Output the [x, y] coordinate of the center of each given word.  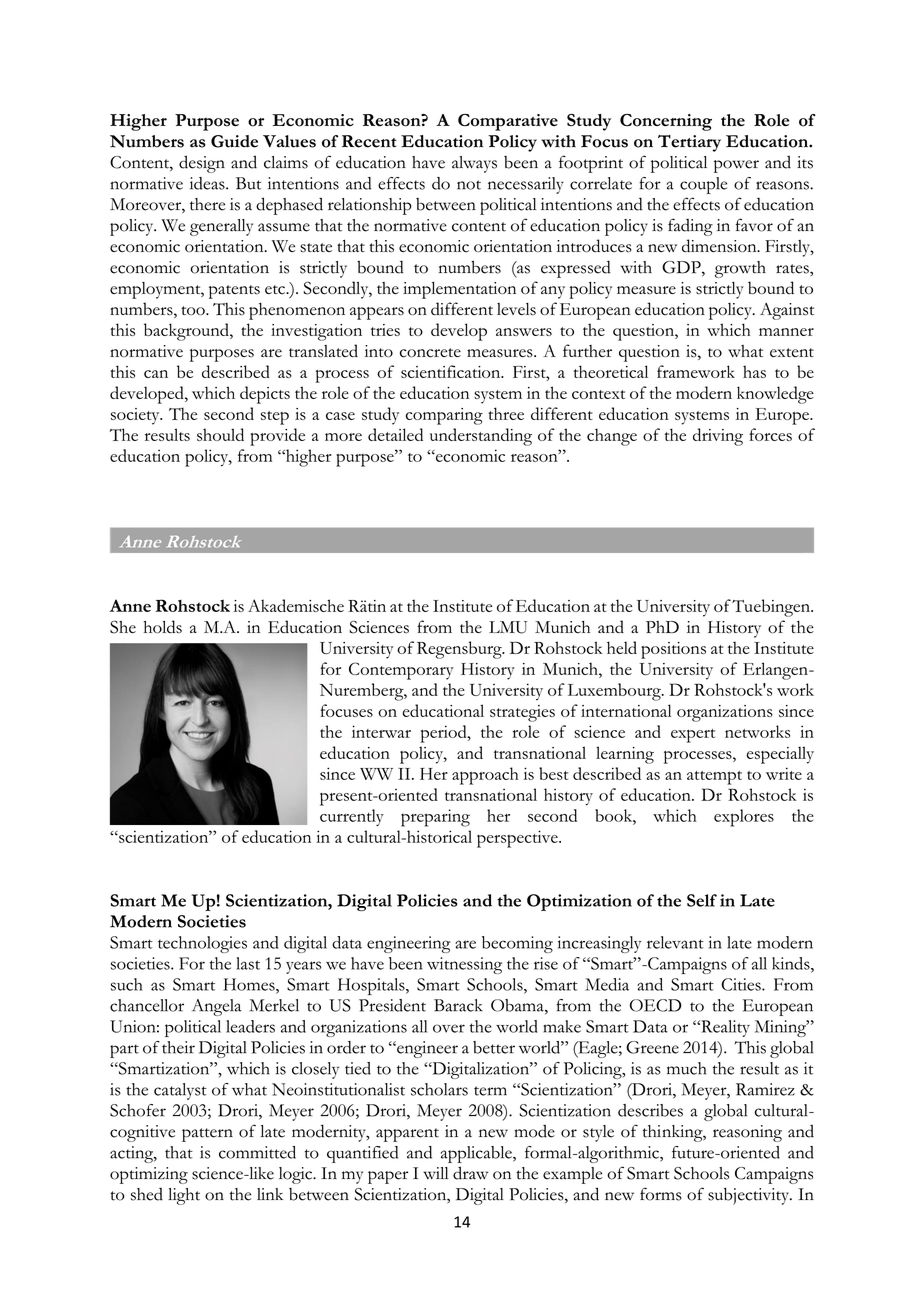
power [736, 166]
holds [163, 627]
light [184, 1196]
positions [673, 650]
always [474, 164]
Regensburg [460, 650]
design [202, 164]
